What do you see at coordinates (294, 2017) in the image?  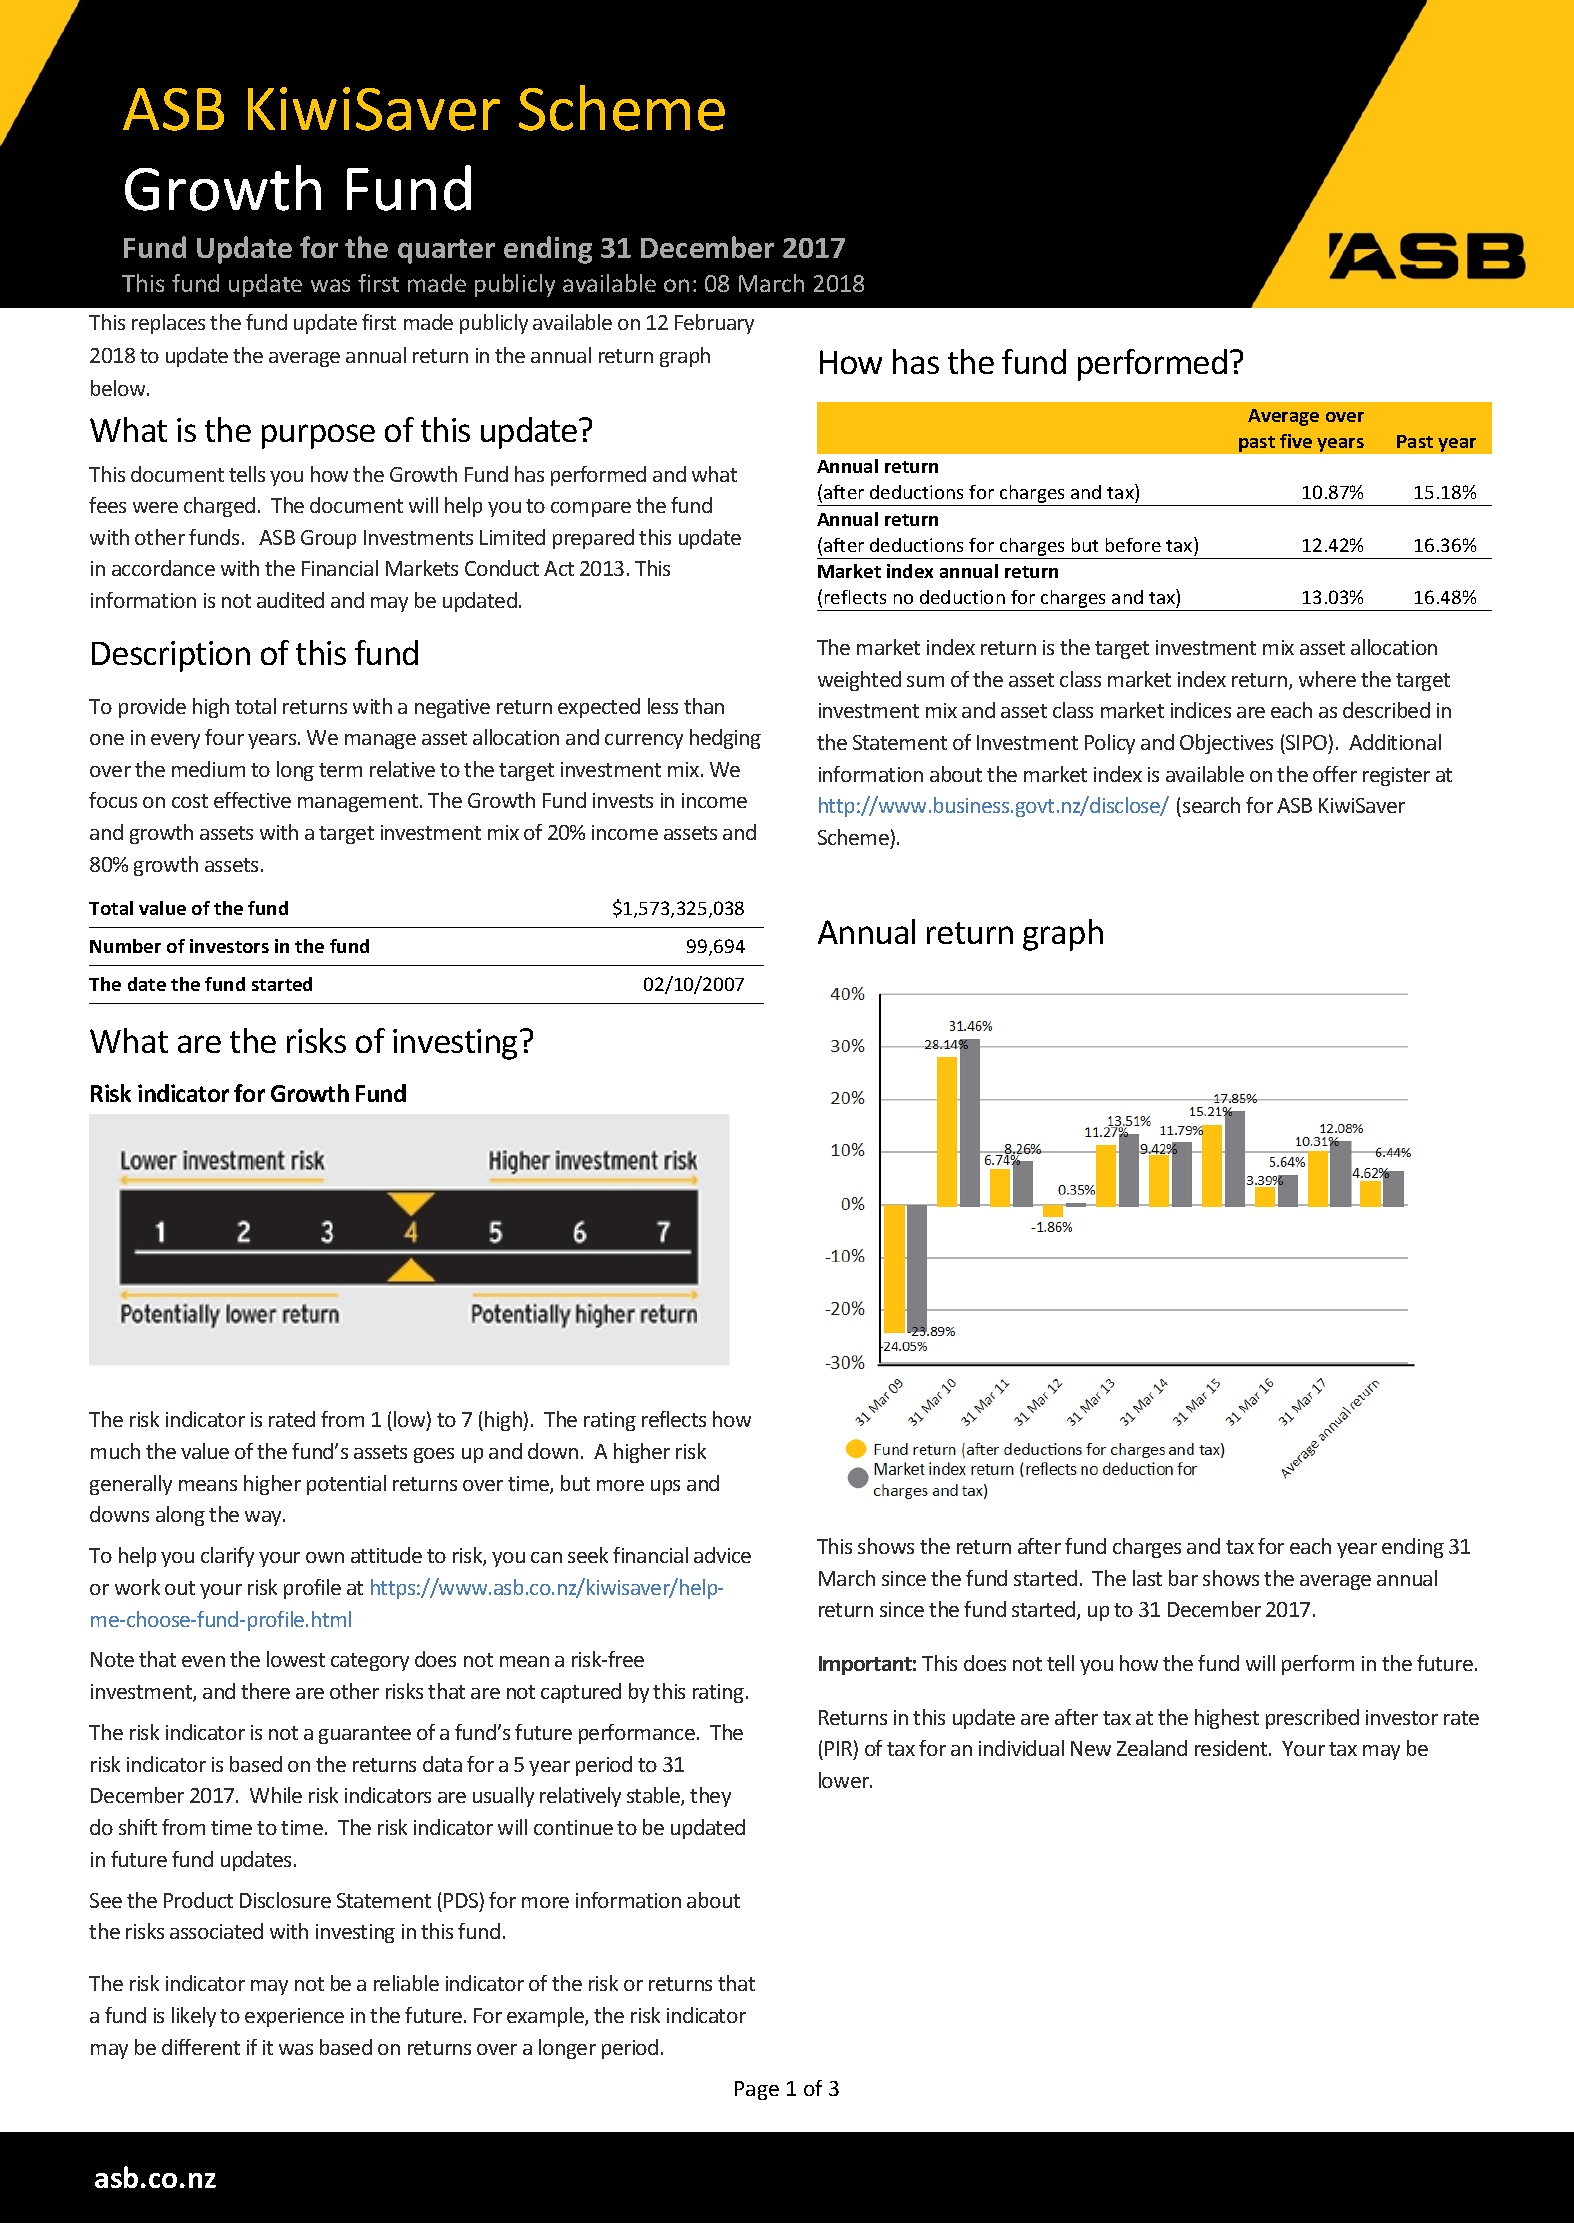 I see `experience` at bounding box center [294, 2017].
